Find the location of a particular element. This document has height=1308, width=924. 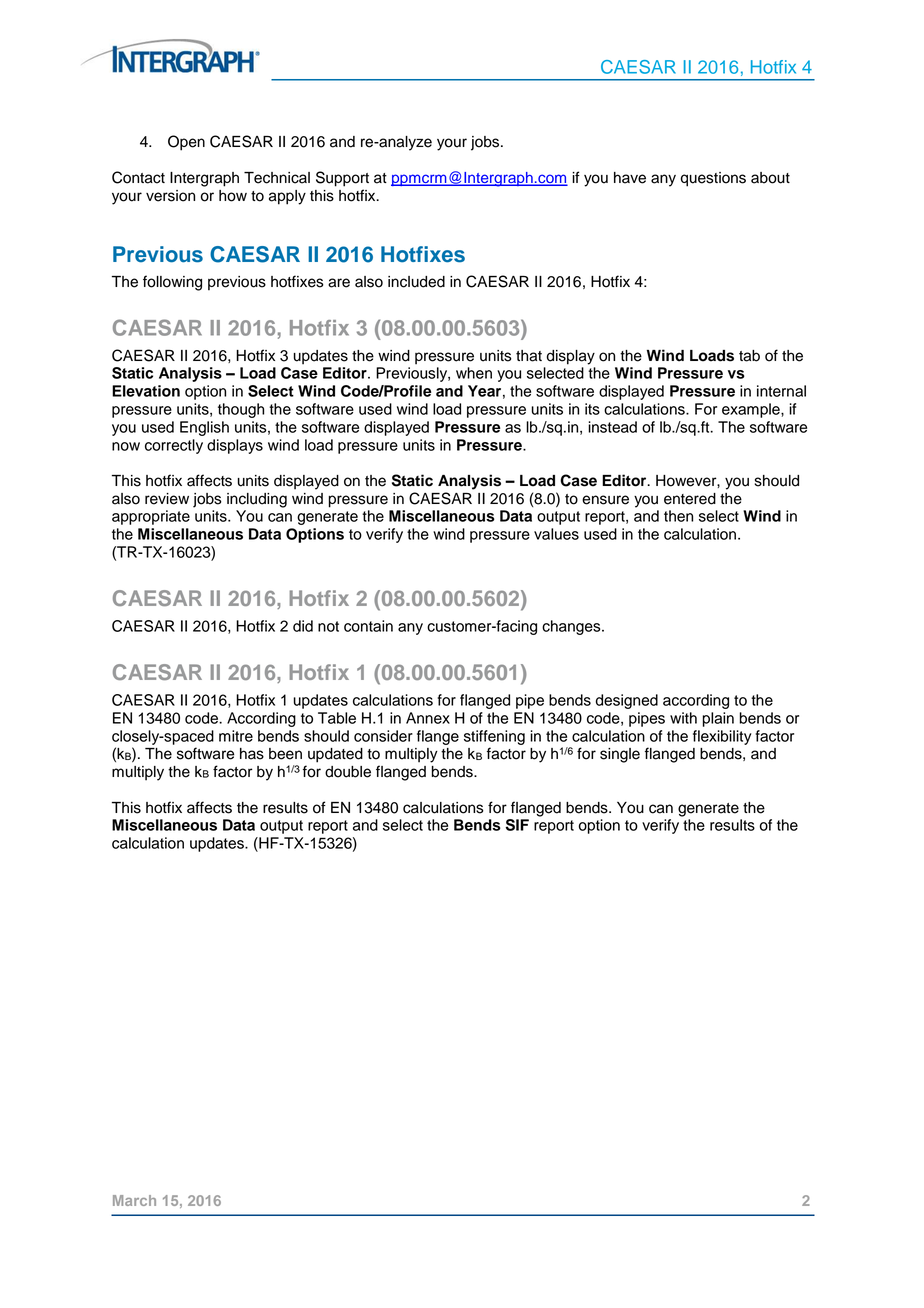

double is located at coordinates (348, 772).
